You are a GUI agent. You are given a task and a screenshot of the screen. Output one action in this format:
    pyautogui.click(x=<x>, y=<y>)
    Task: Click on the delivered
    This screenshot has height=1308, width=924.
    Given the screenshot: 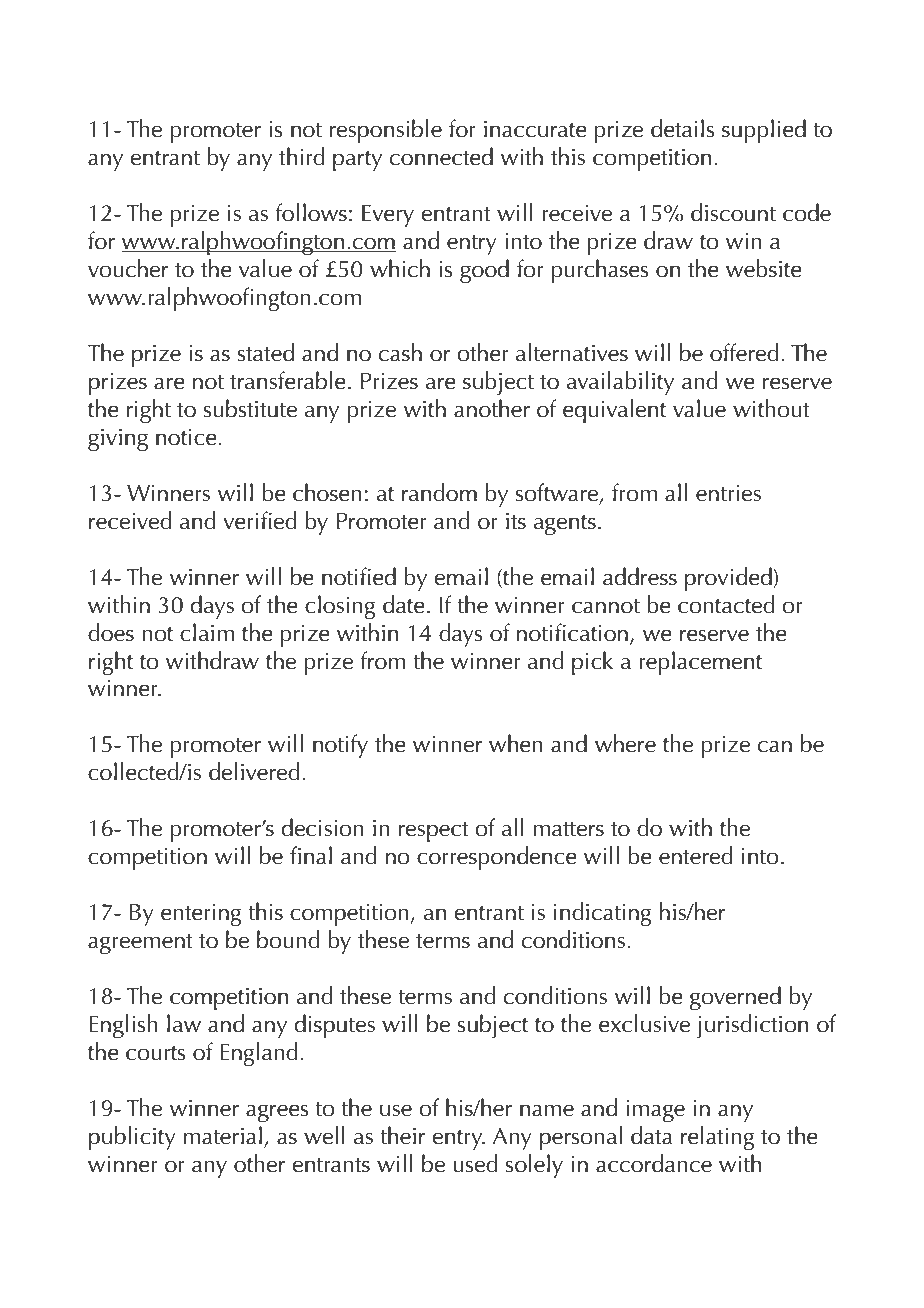 What is the action you would take?
    pyautogui.click(x=254, y=771)
